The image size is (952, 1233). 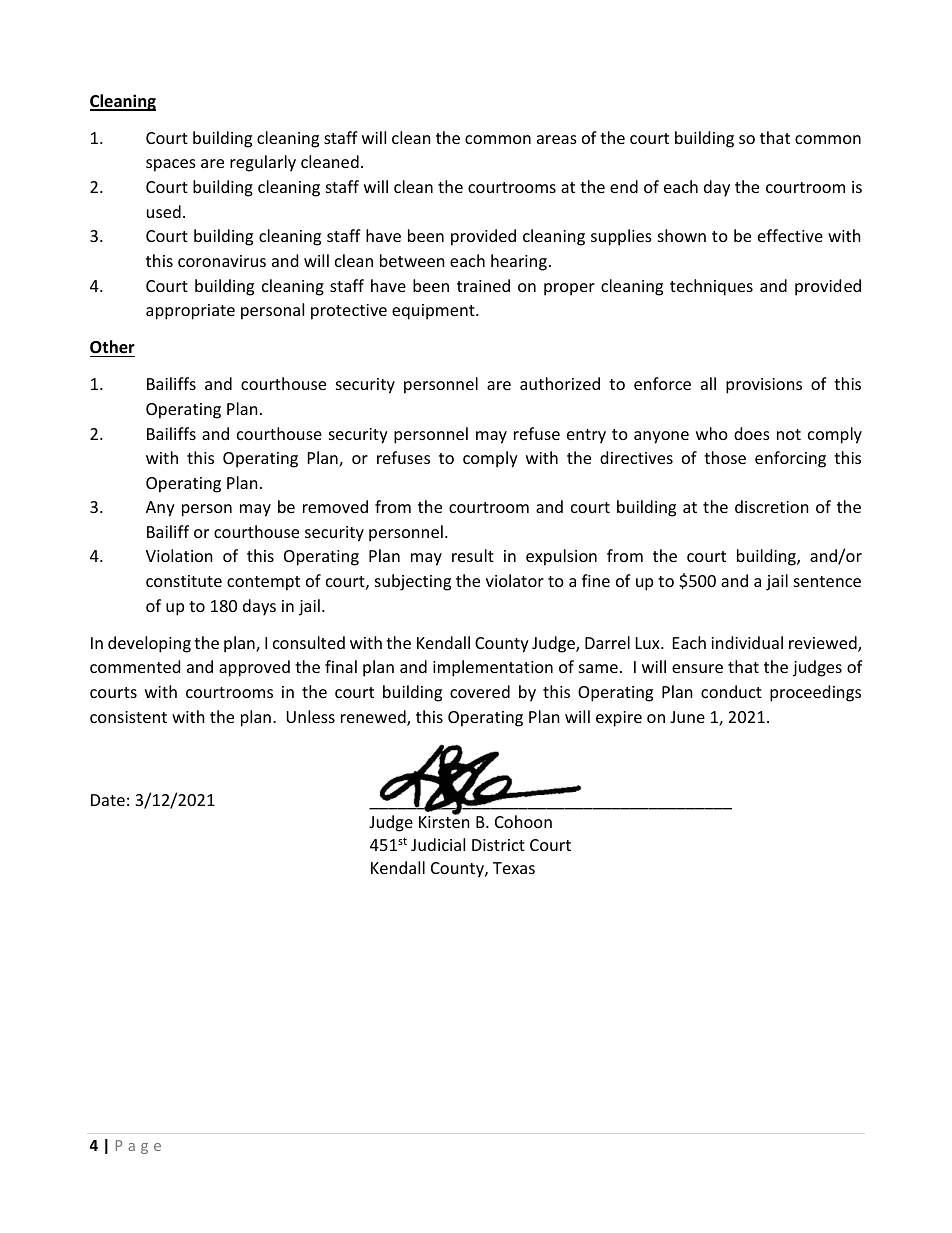 What do you see at coordinates (108, 800) in the screenshot?
I see `Date` at bounding box center [108, 800].
